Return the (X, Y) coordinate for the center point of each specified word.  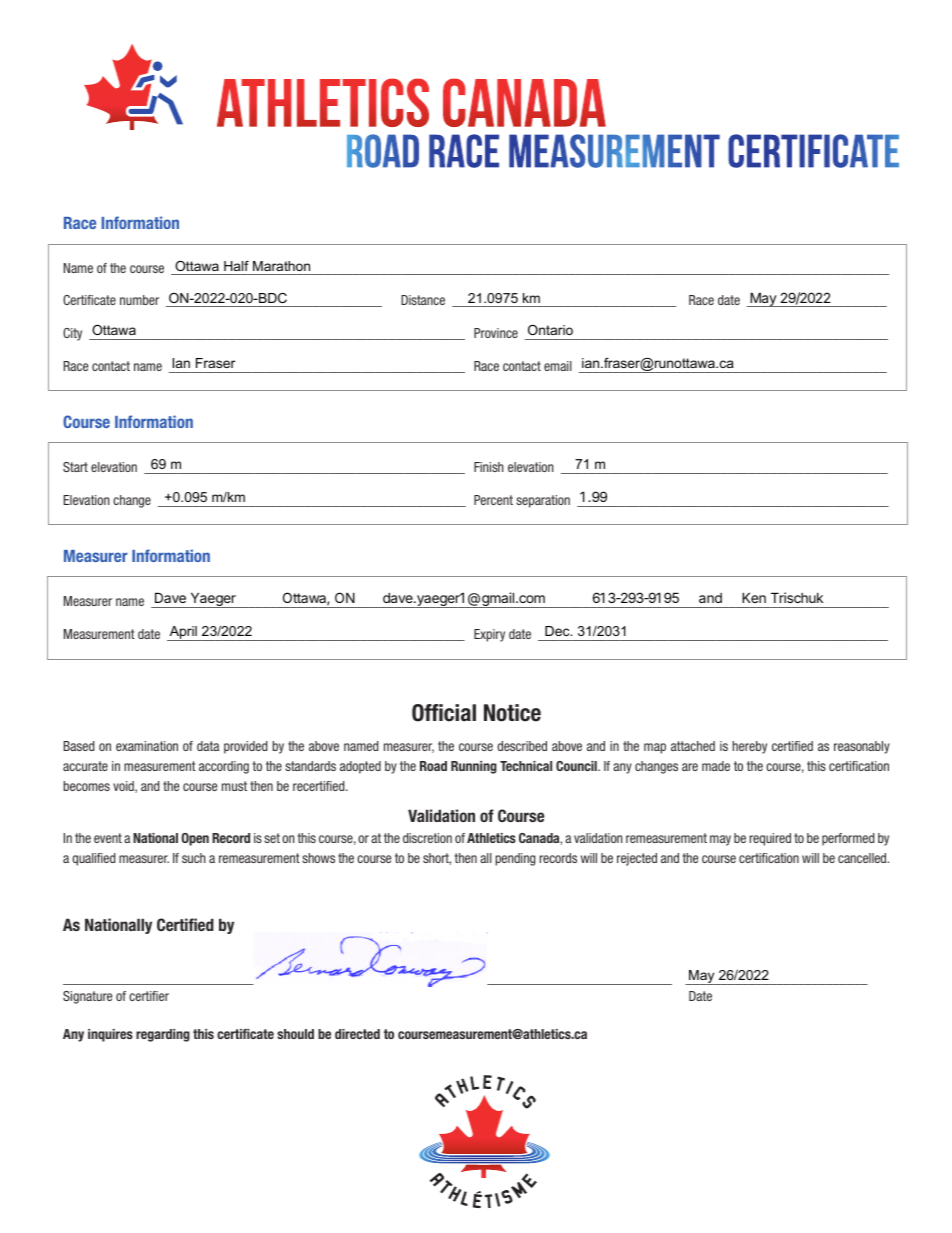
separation (543, 501)
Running (474, 767)
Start (75, 467)
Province (496, 333)
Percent (493, 500)
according (224, 767)
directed (357, 1034)
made (716, 766)
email (558, 366)
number (139, 300)
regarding (163, 1035)
